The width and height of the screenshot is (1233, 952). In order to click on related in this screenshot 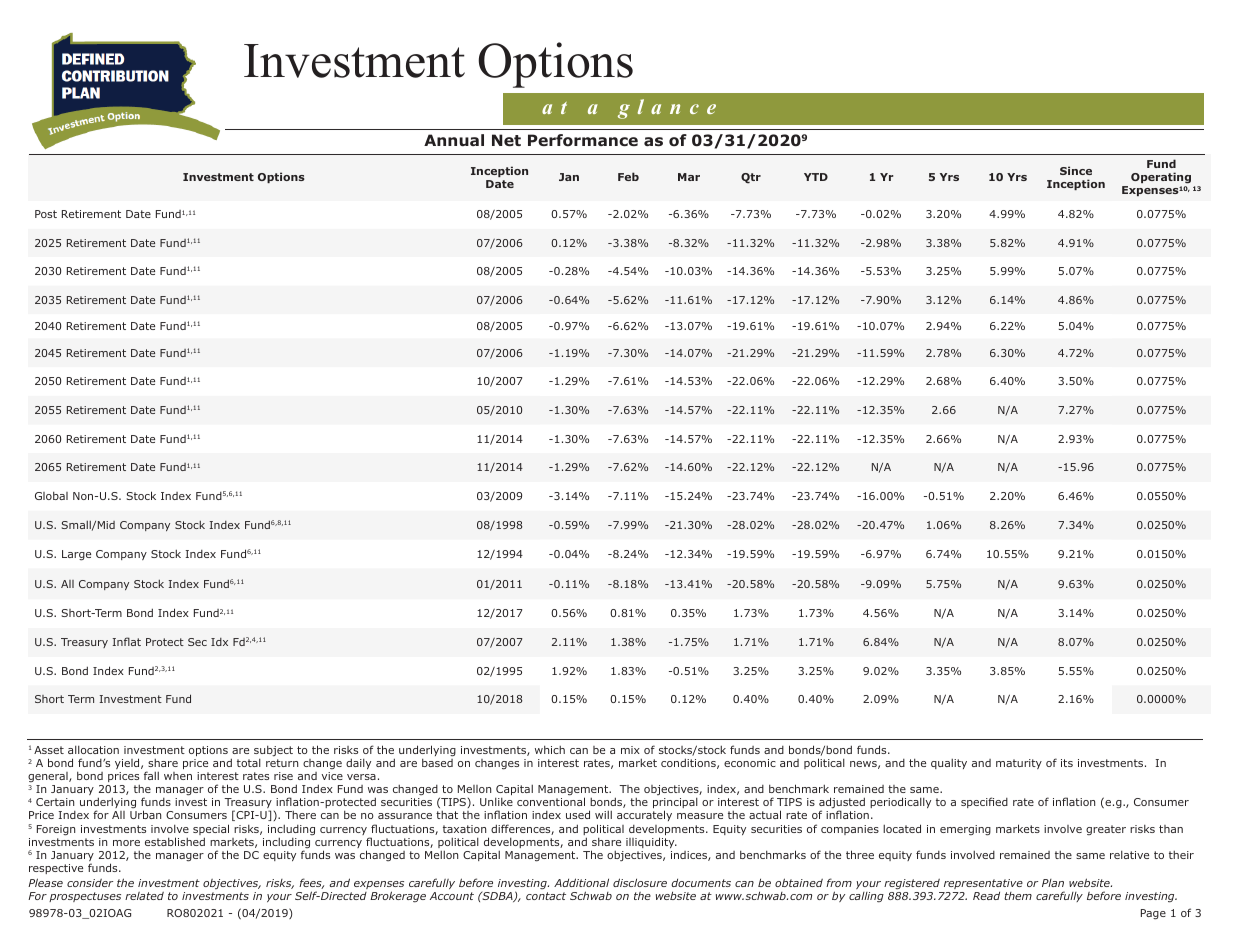, I will do `click(144, 896)`.
